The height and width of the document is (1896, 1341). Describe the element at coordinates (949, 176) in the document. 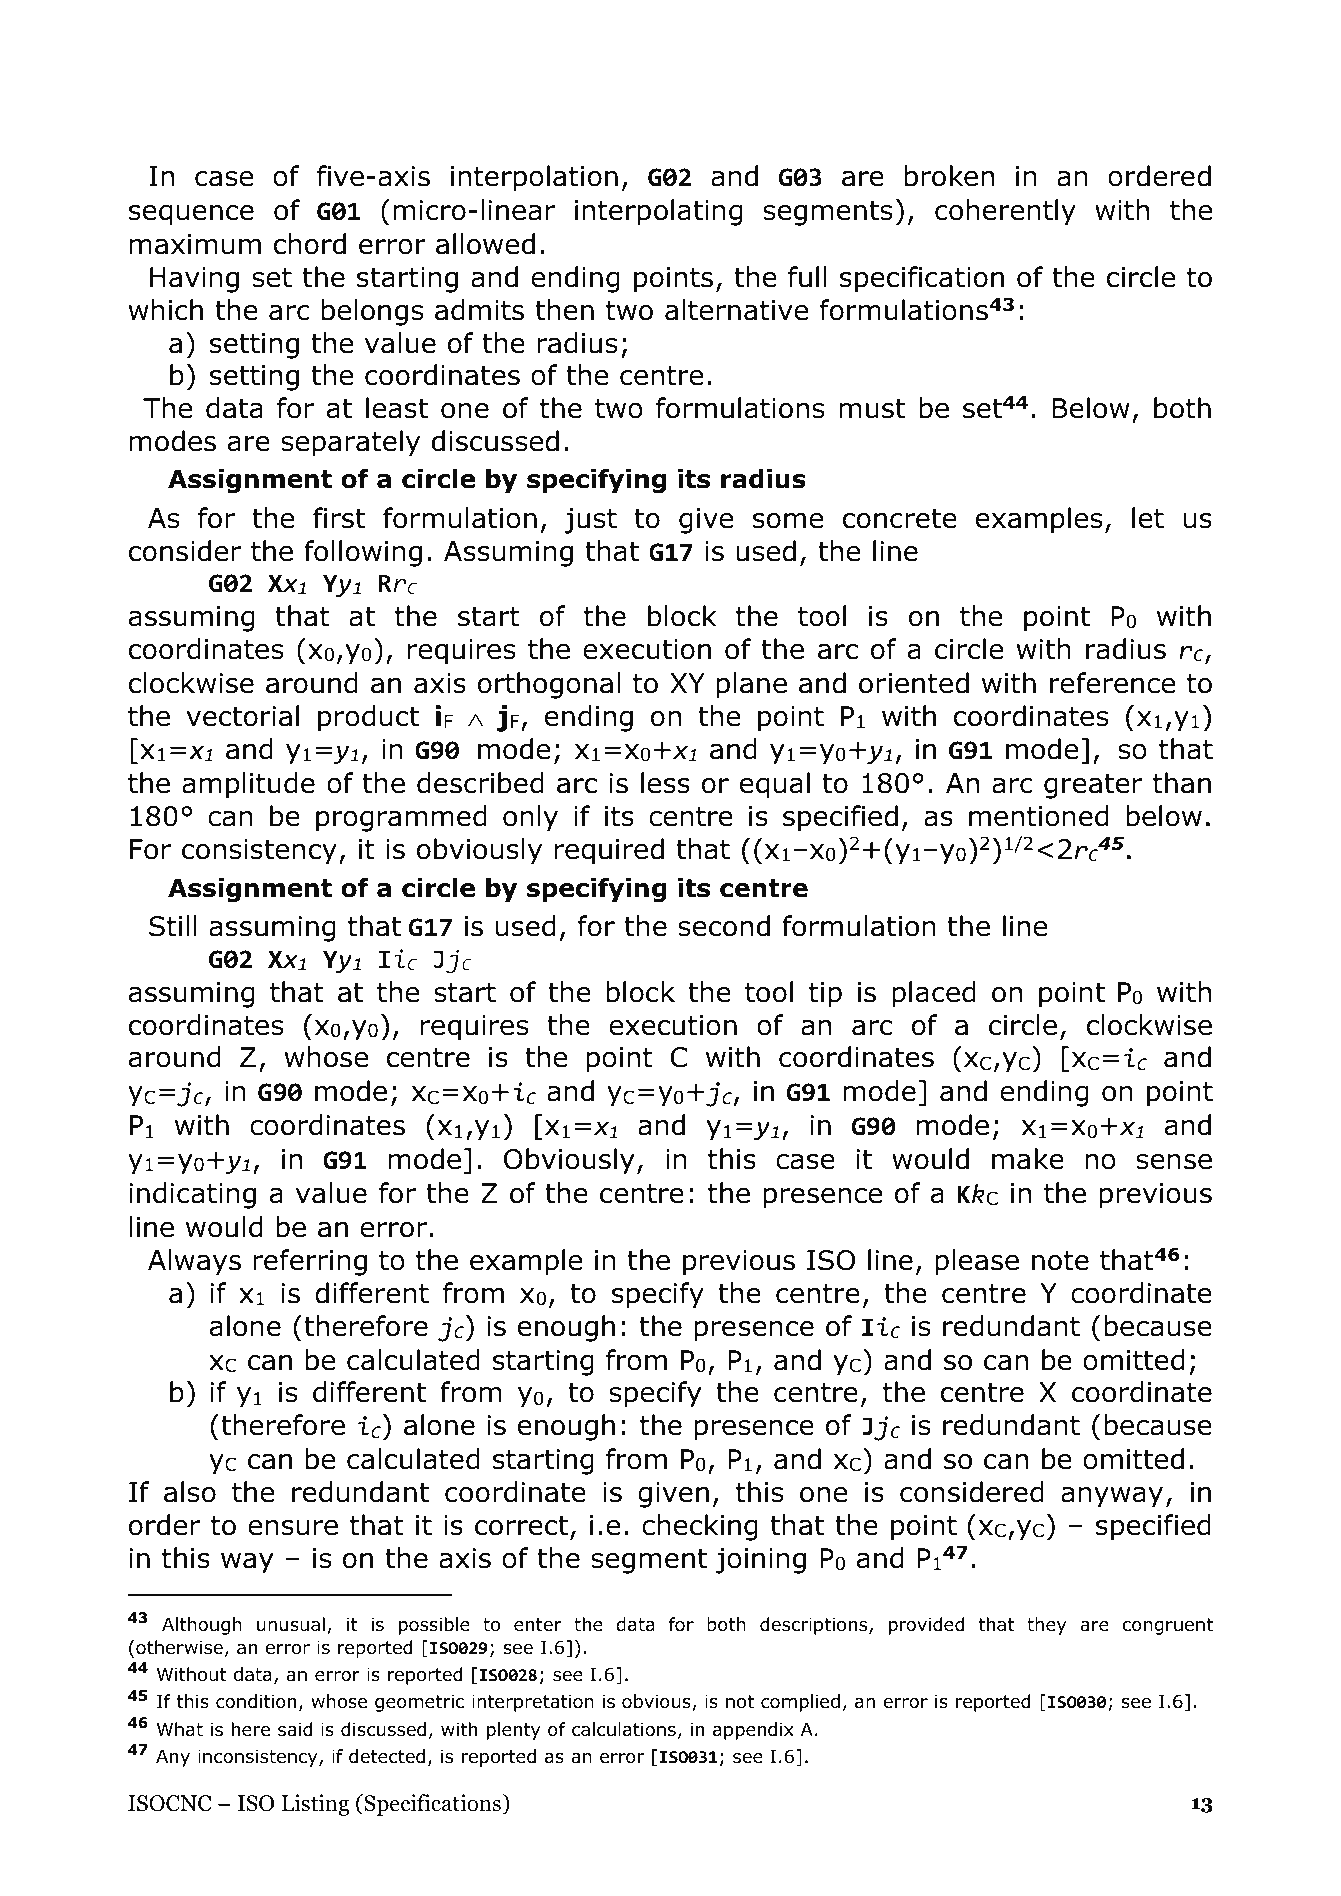

I see `broken` at that location.
